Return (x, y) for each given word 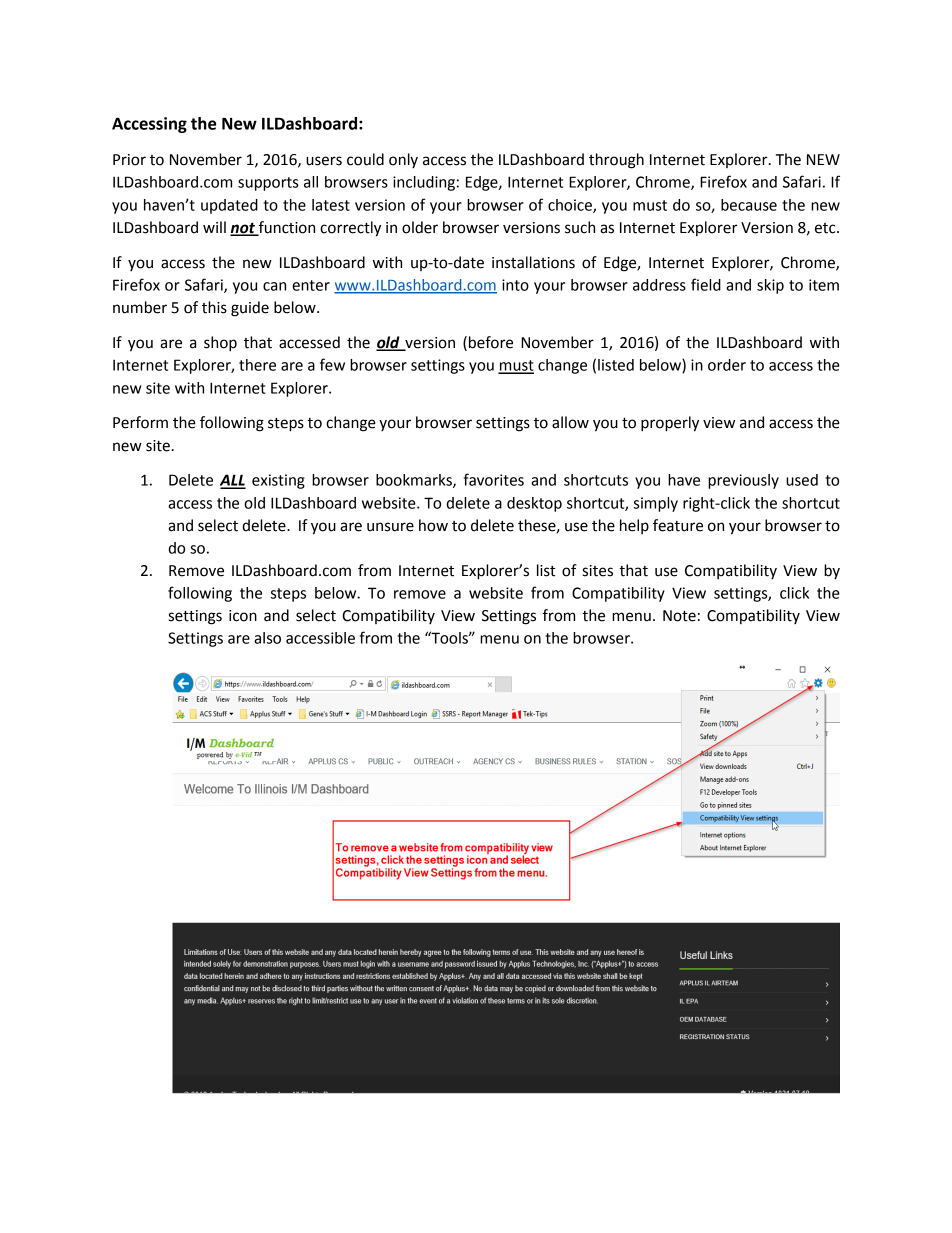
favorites (494, 479)
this (214, 307)
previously (743, 481)
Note (679, 616)
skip (770, 286)
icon (243, 616)
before (491, 342)
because (749, 205)
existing (278, 481)
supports (268, 184)
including (424, 183)
